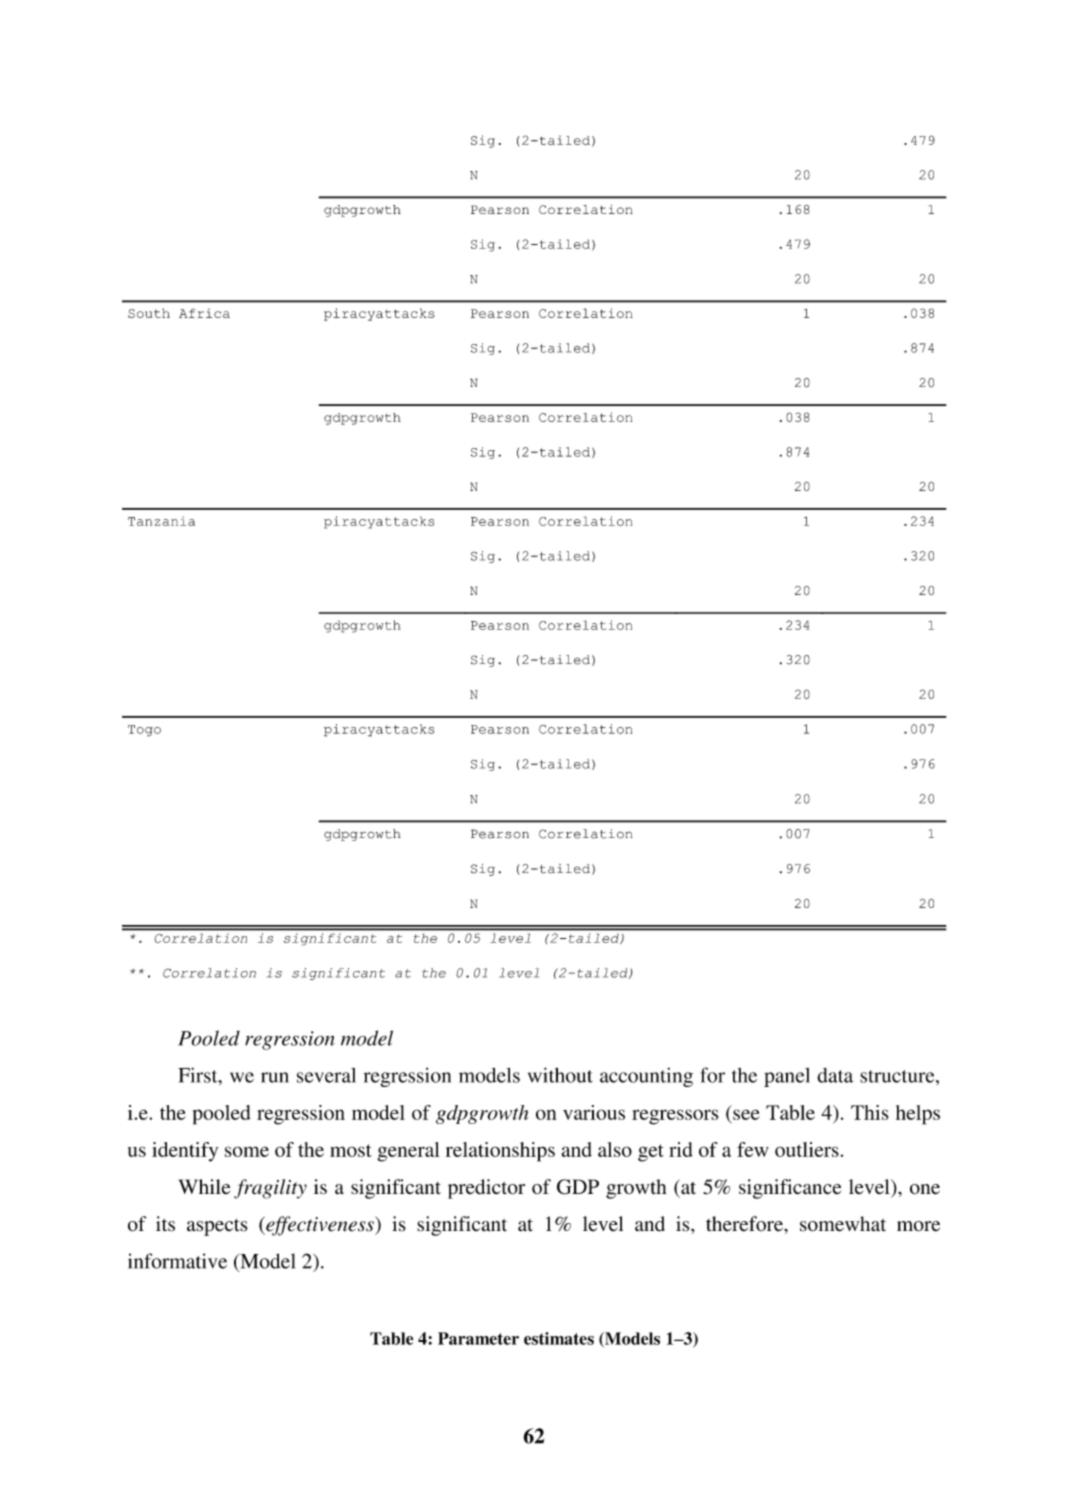 This image has height=1511, width=1068. What do you see at coordinates (918, 1226) in the image?
I see `more` at bounding box center [918, 1226].
